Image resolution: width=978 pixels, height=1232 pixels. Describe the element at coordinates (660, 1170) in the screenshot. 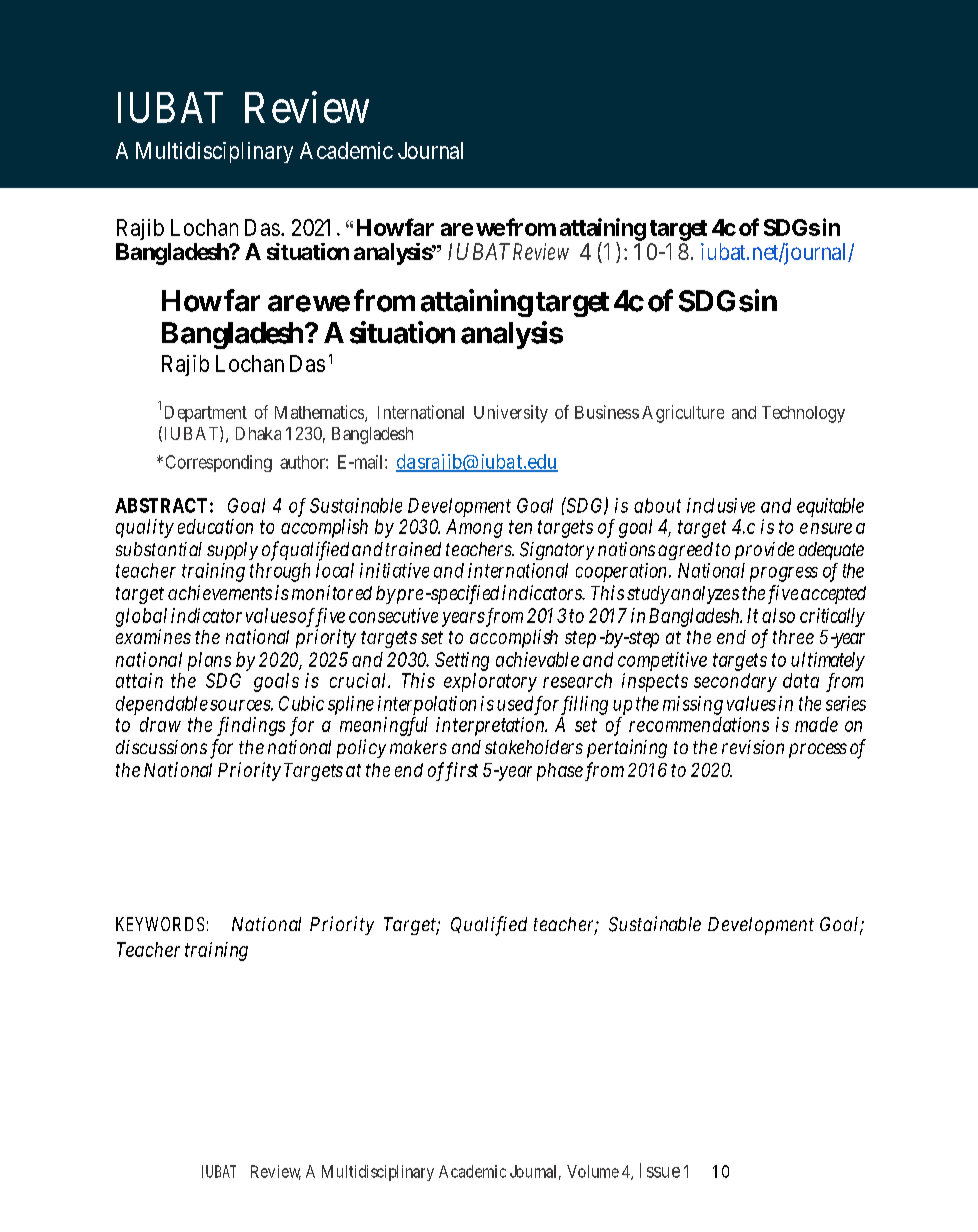

I see `Issue` at that location.
